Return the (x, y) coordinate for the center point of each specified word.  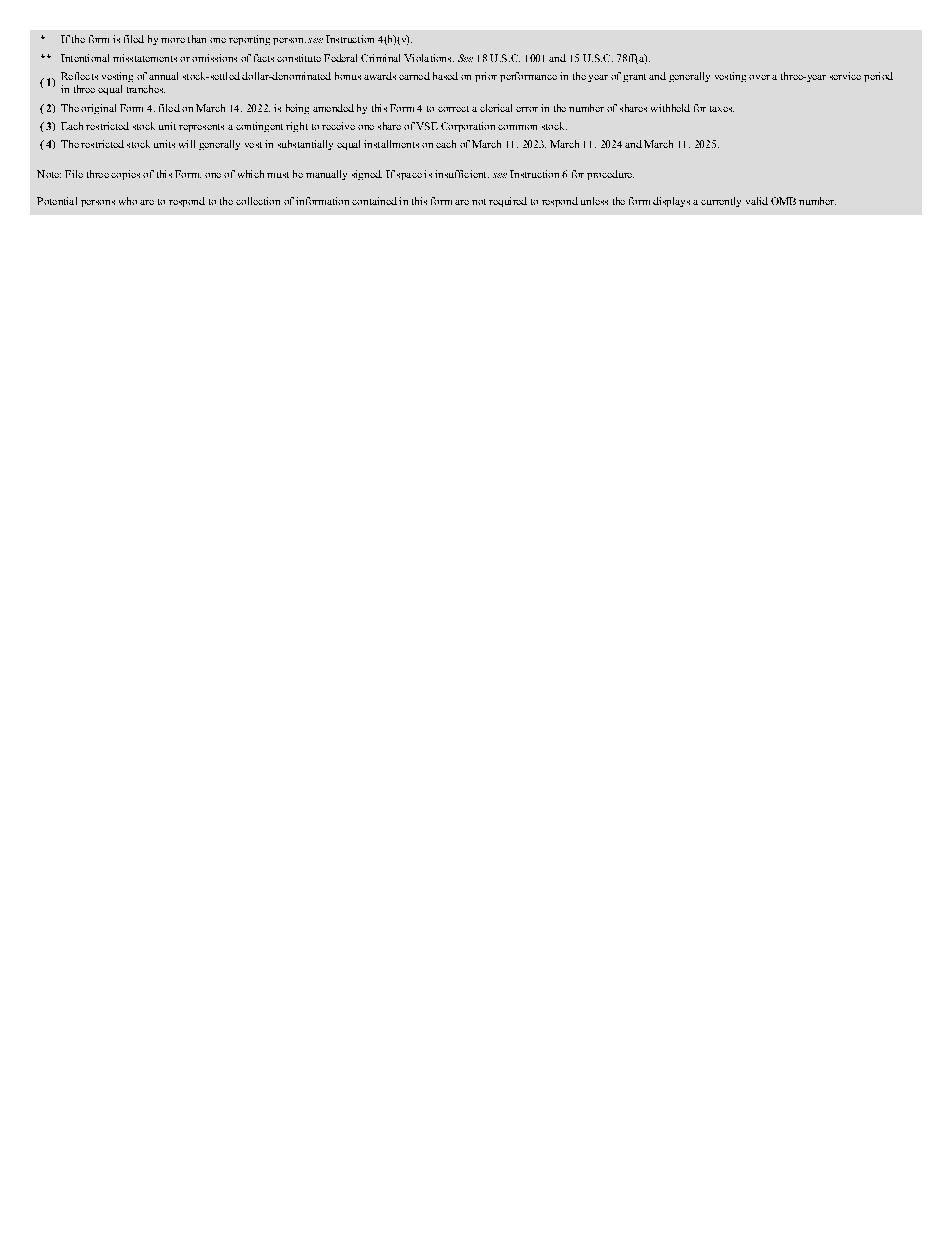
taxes (722, 109)
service (845, 76)
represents (201, 128)
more (173, 40)
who (128, 201)
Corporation (468, 127)
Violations (429, 58)
